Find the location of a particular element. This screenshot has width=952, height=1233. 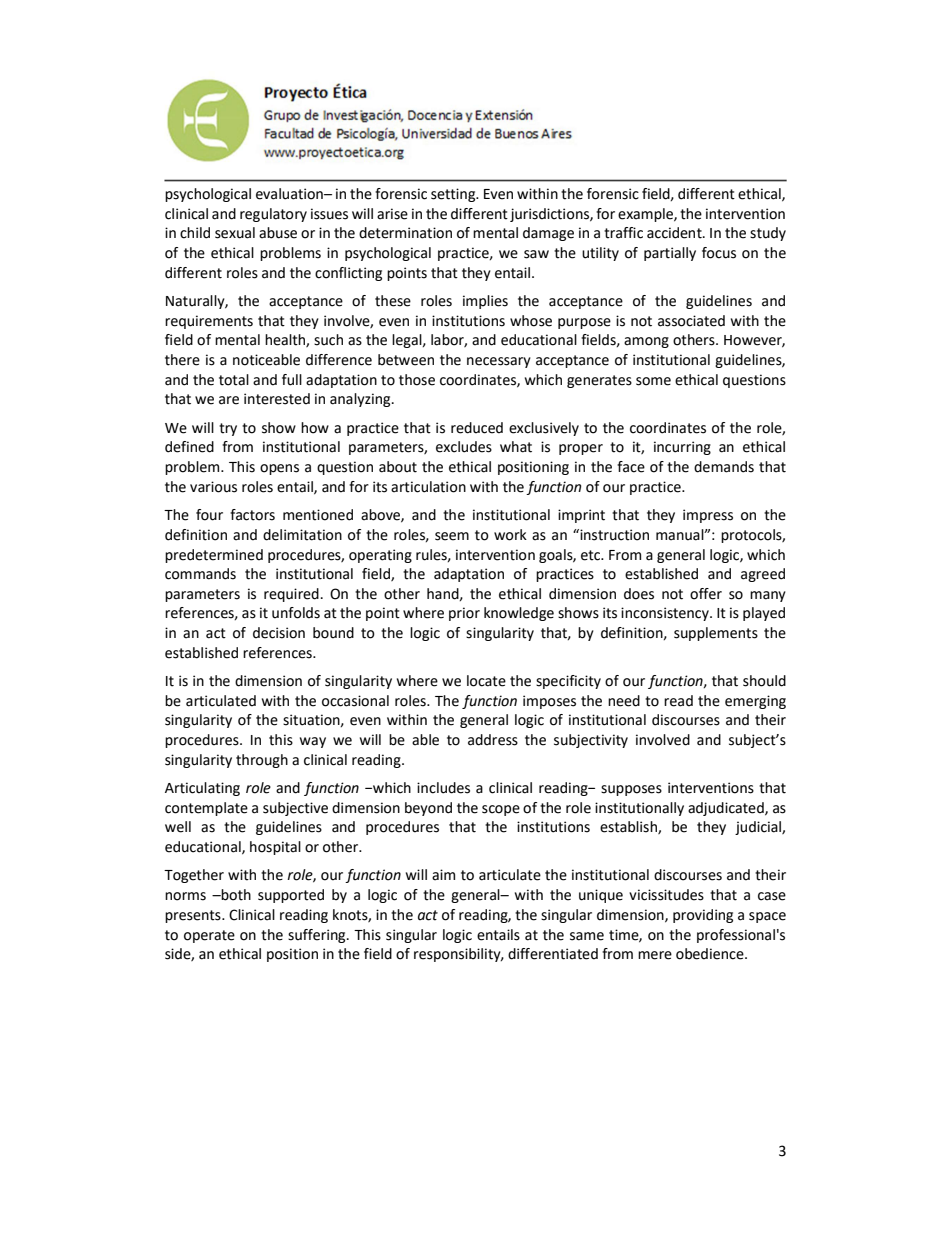

reduced is located at coordinates (477, 428).
